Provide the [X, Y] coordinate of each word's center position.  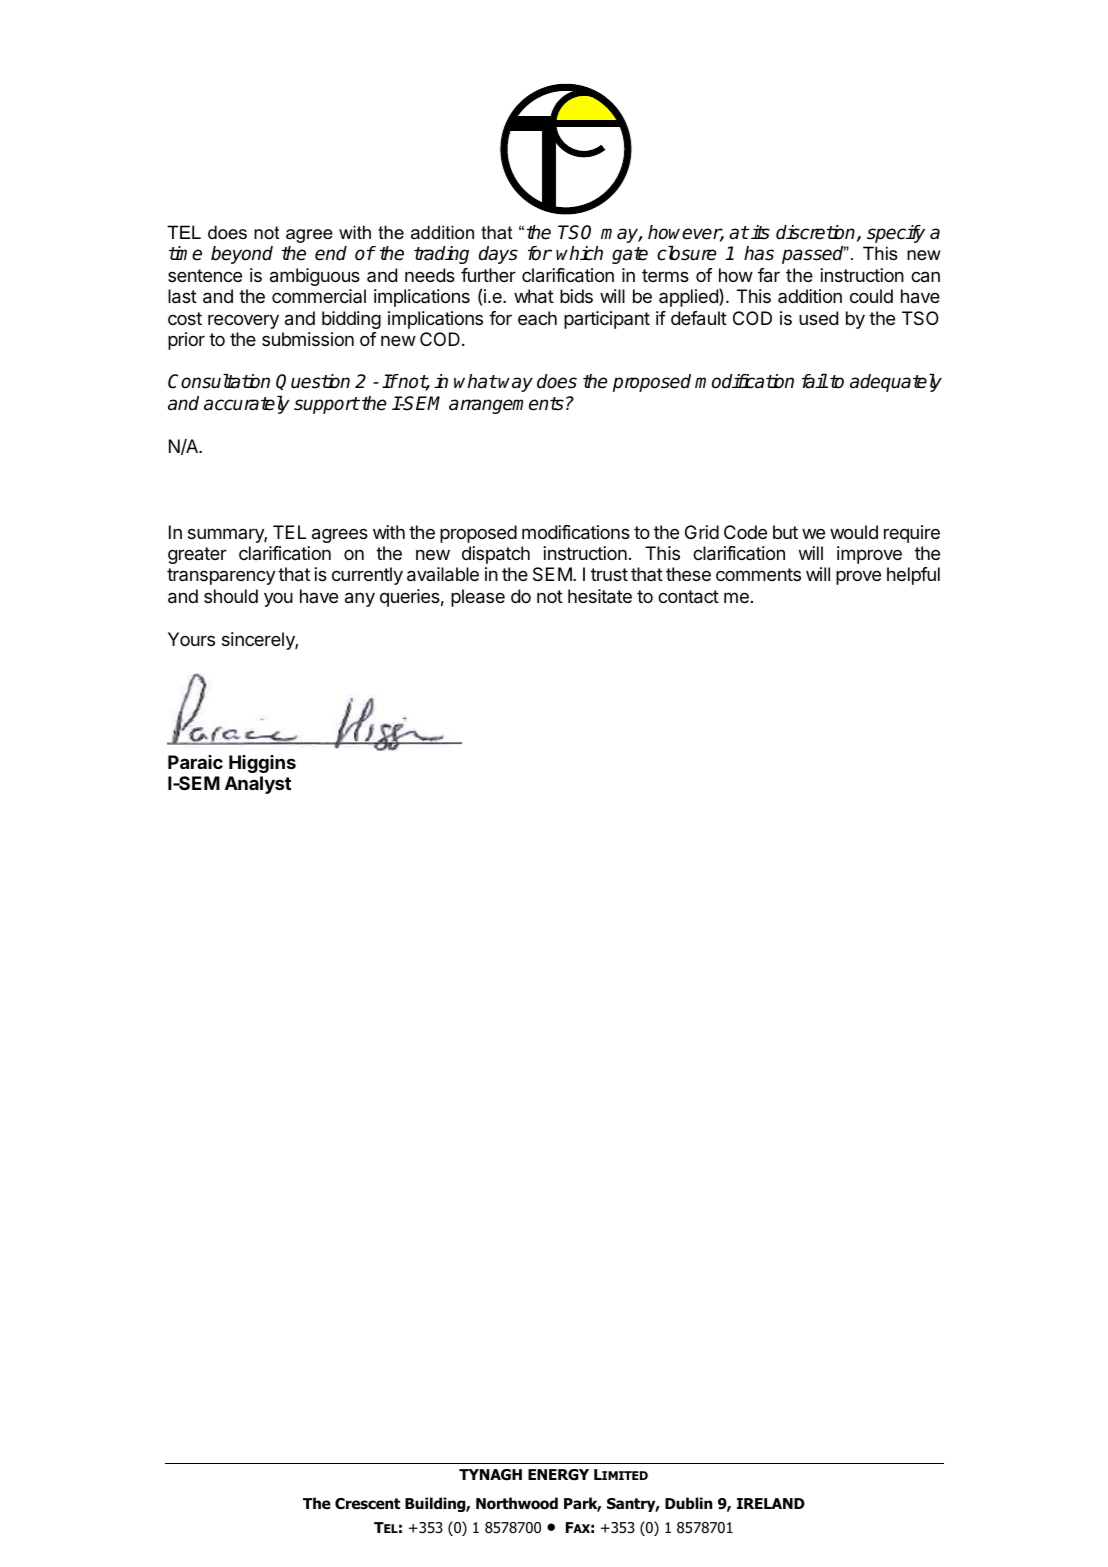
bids [576, 296]
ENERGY [558, 1475]
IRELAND [771, 1503]
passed [814, 255]
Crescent [367, 1504]
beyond [242, 255]
